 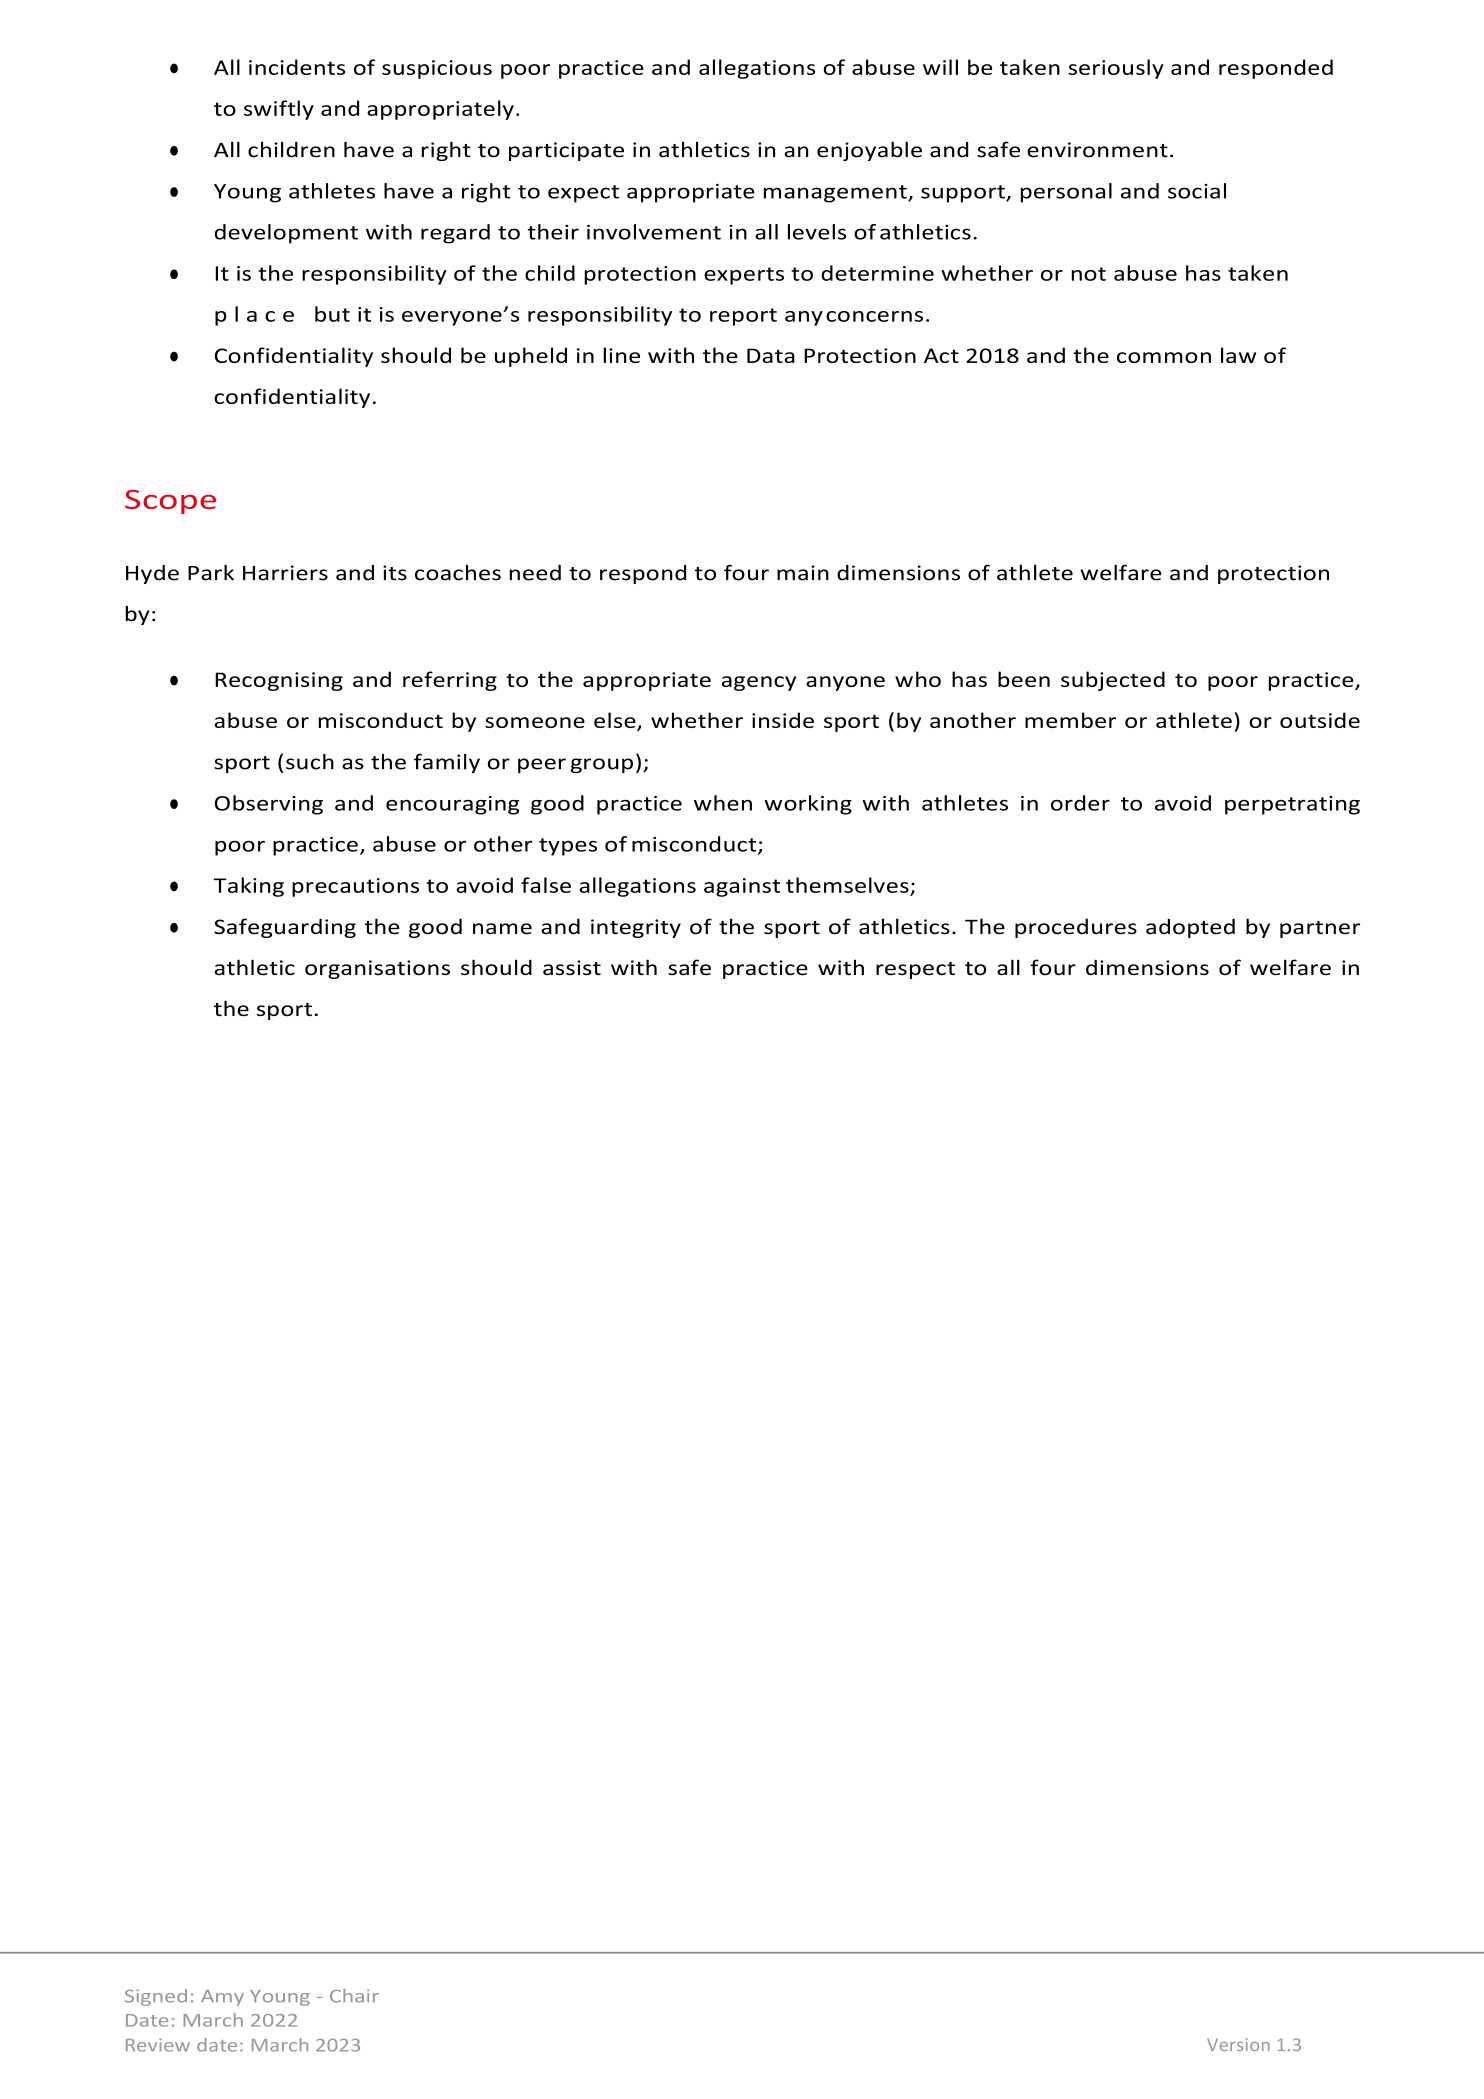 What do you see at coordinates (279, 110) in the document?
I see `swiftly` at bounding box center [279, 110].
